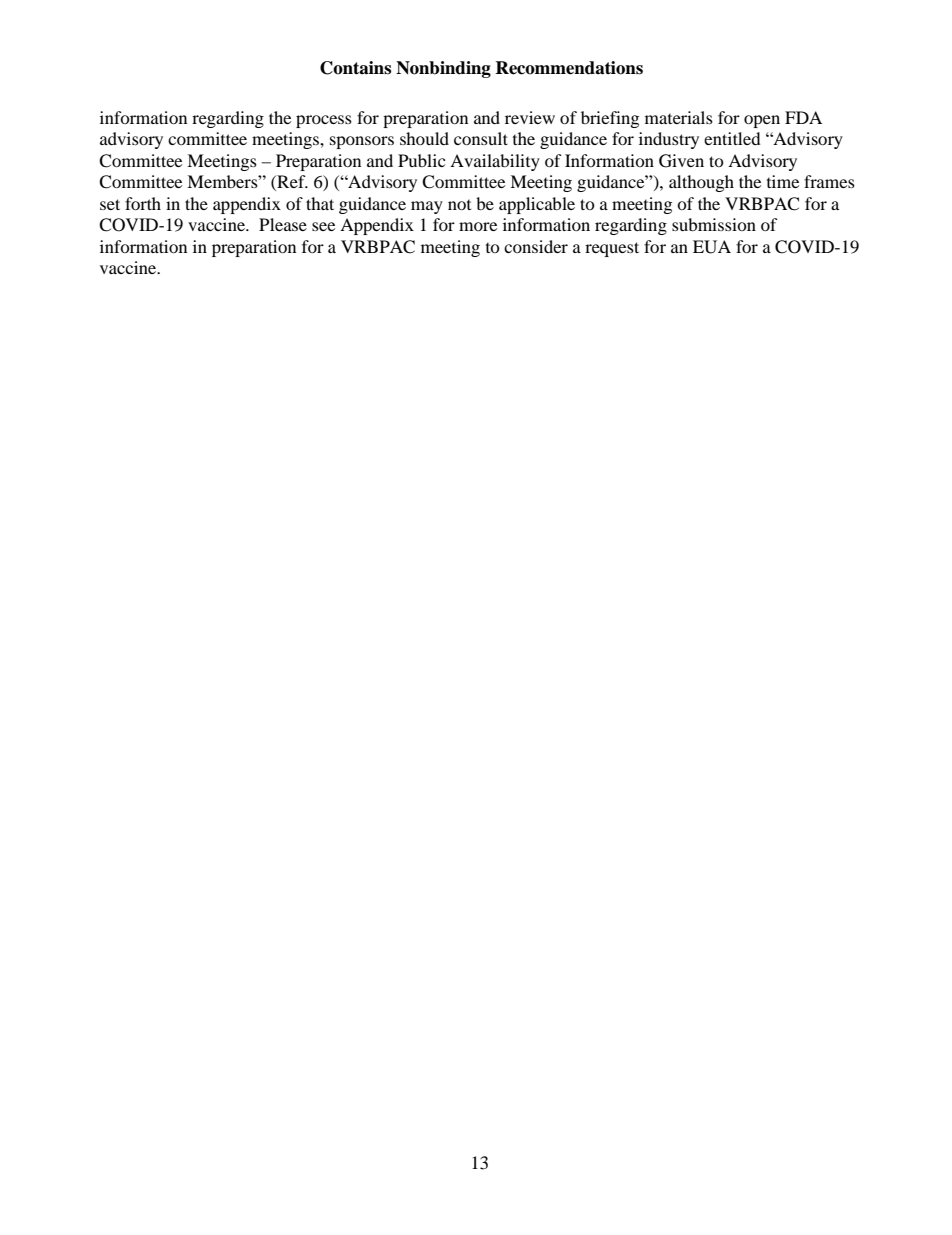  I want to click on forth, so click(143, 203).
